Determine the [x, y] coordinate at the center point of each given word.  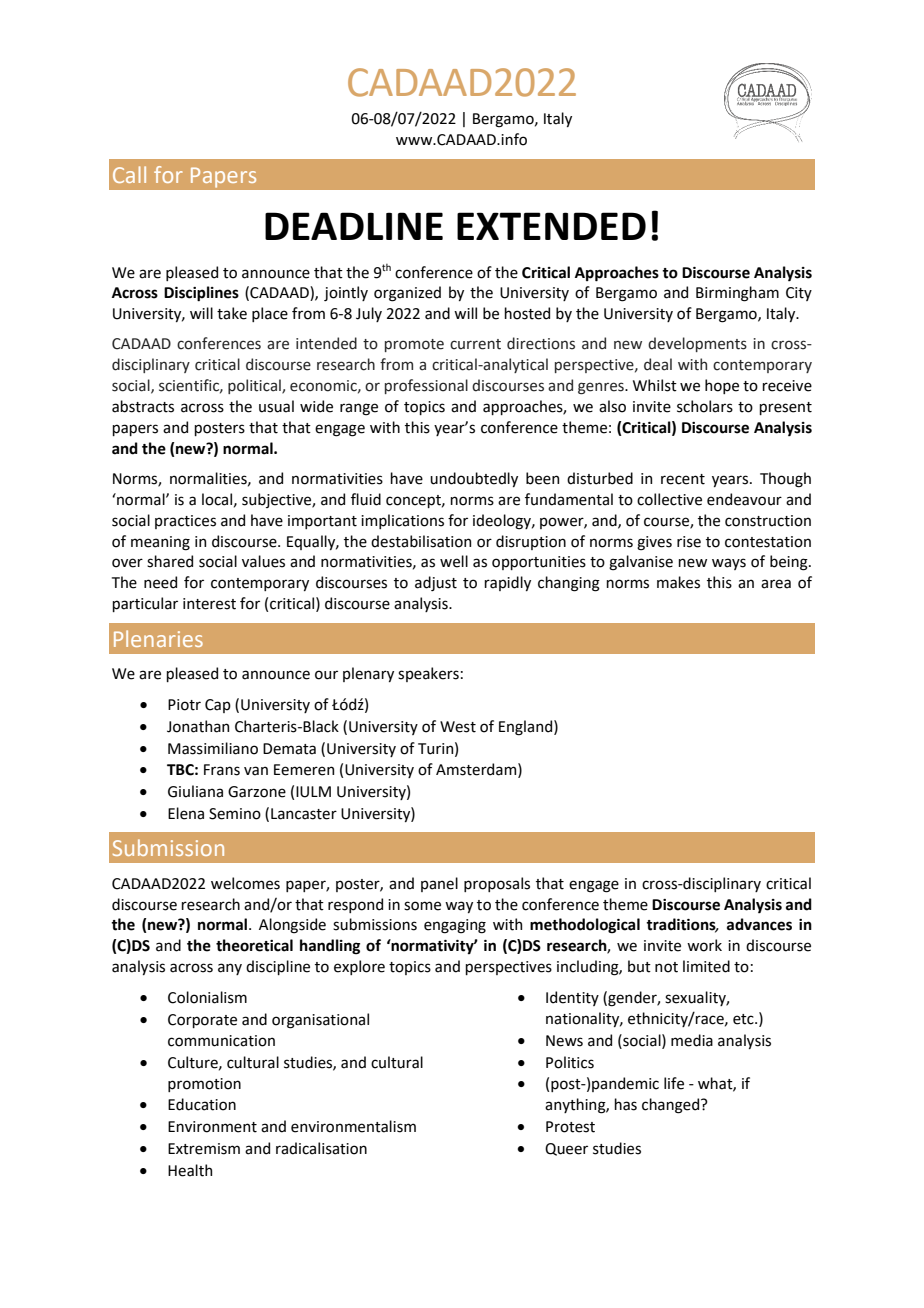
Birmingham [737, 294]
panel [439, 884]
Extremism [204, 1149]
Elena [186, 813]
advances [759, 924]
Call [129, 174]
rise [689, 542]
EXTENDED [551, 226]
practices [185, 522]
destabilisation [421, 541]
